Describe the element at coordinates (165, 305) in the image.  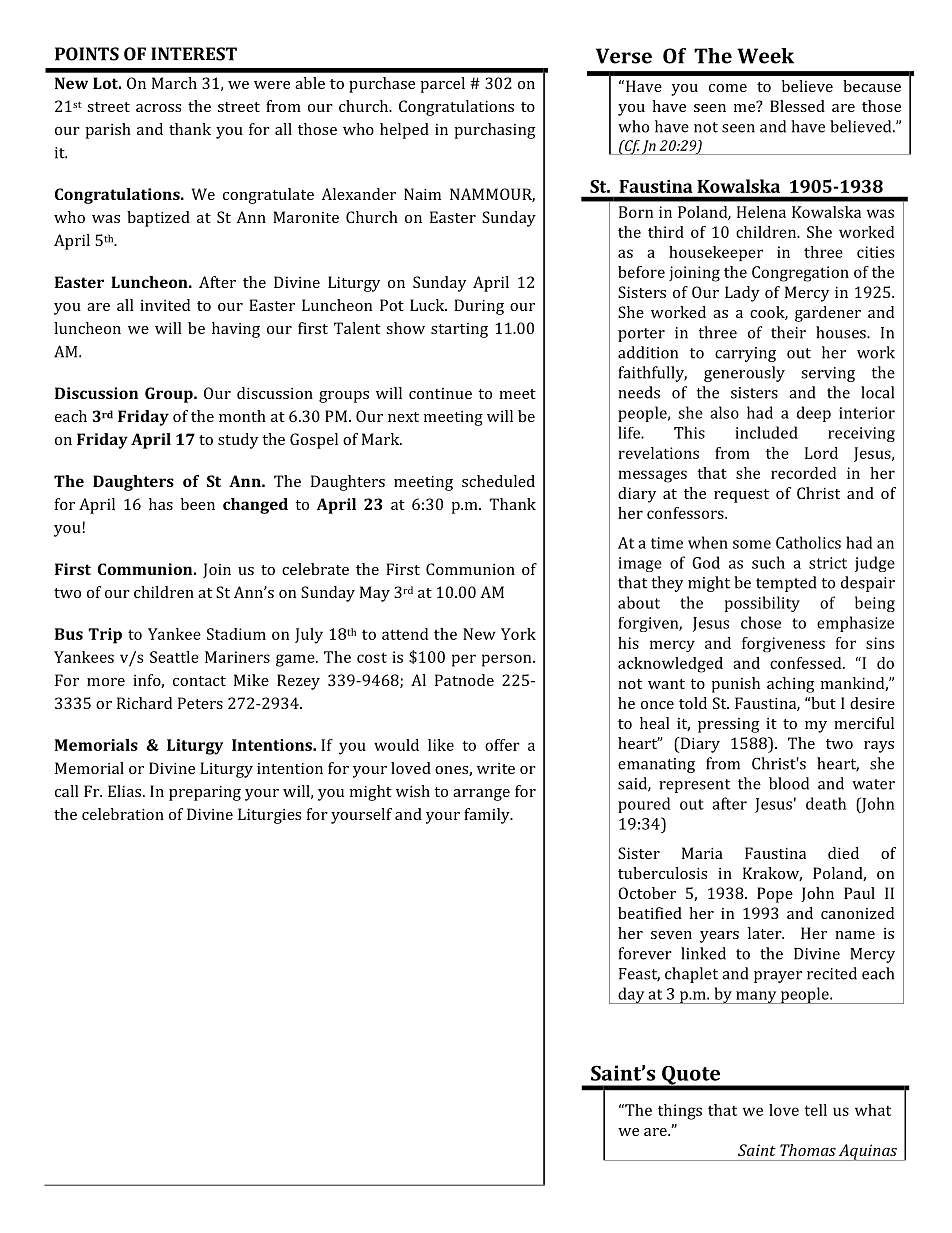
I see `invited` at that location.
